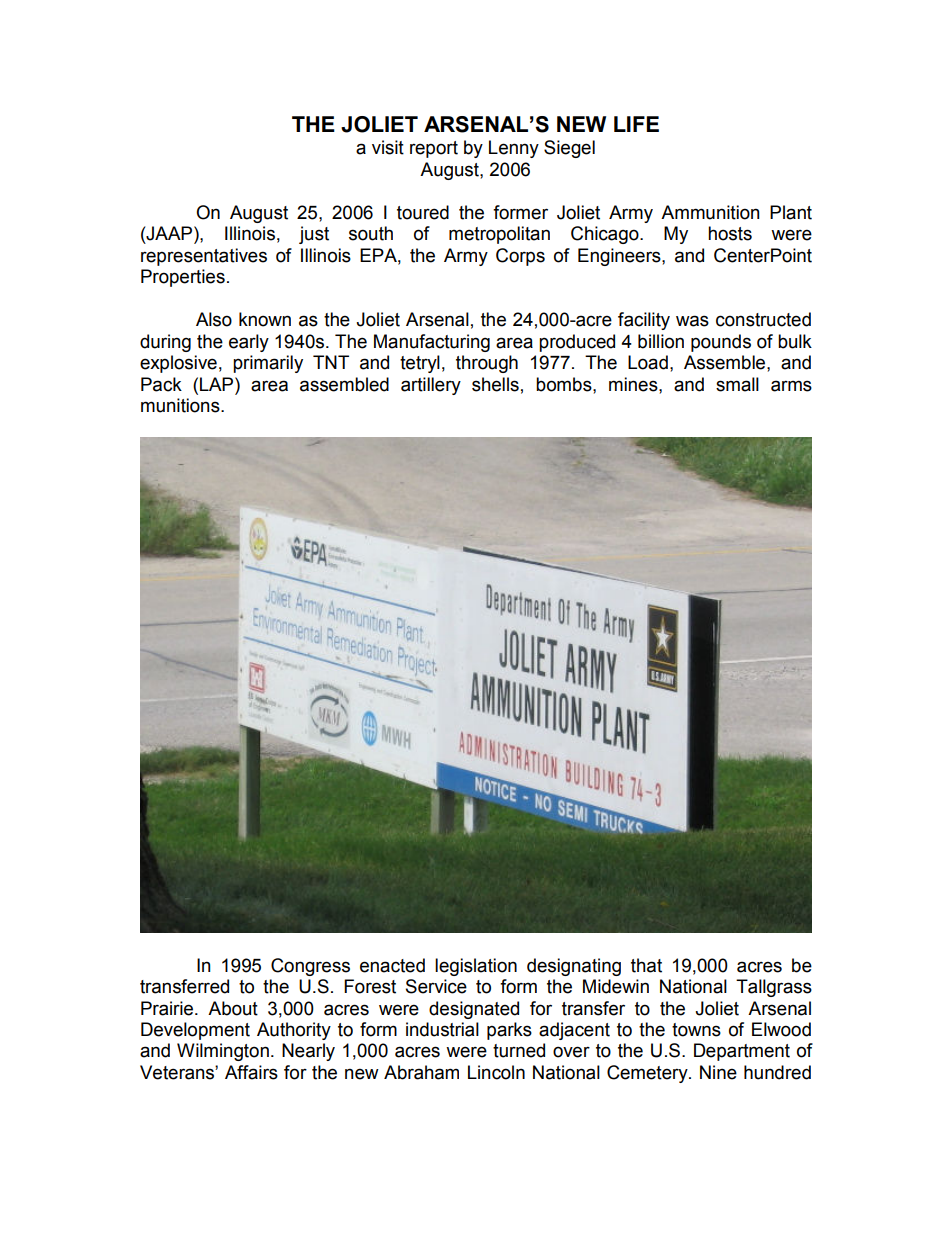 The height and width of the screenshot is (1233, 952). What do you see at coordinates (514, 149) in the screenshot?
I see `Lenny` at bounding box center [514, 149].
